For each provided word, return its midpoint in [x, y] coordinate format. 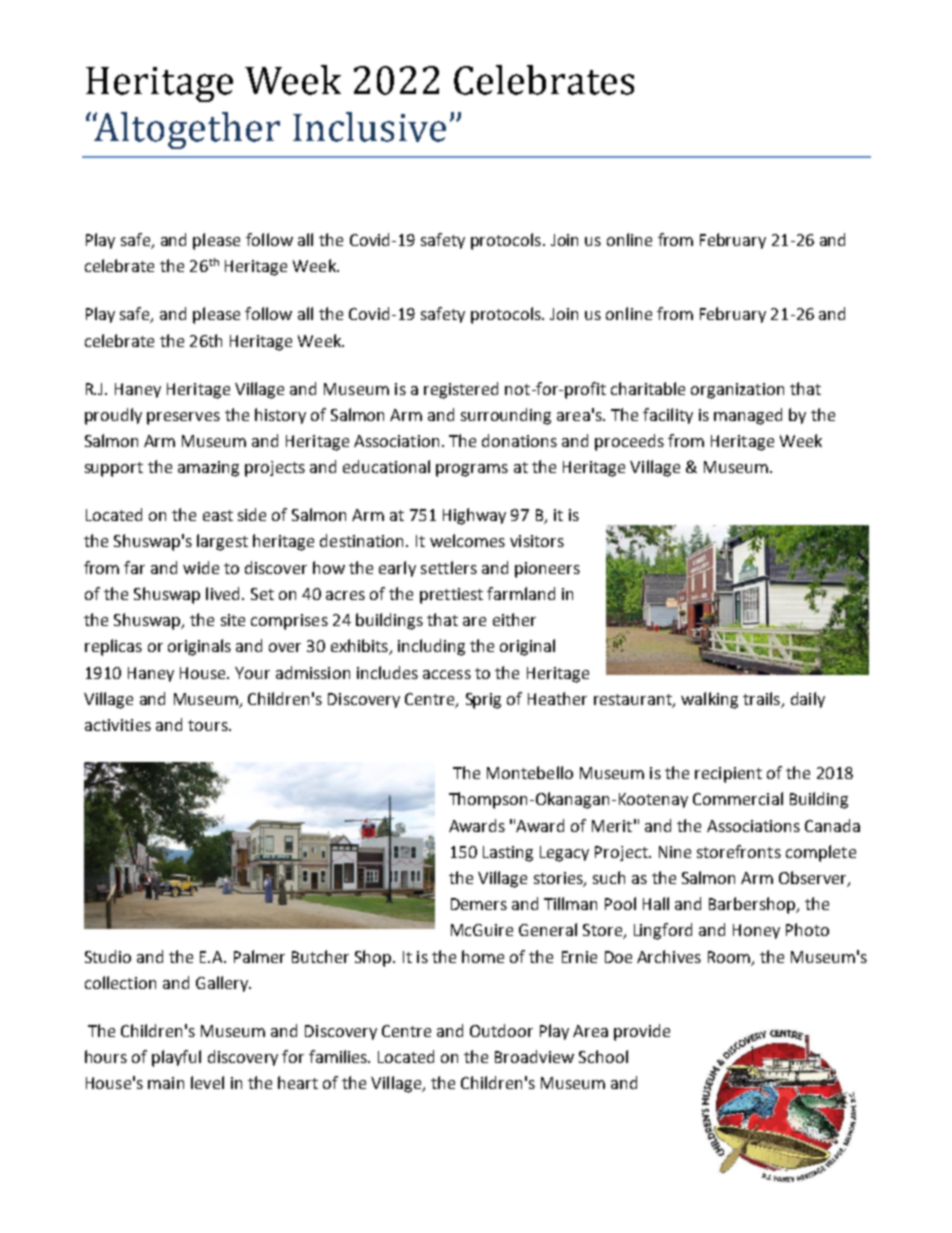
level [207, 1082]
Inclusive [369, 127]
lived [222, 593]
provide [642, 1032]
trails [762, 700]
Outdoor [501, 1030]
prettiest [451, 596]
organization [737, 391]
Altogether [186, 130]
